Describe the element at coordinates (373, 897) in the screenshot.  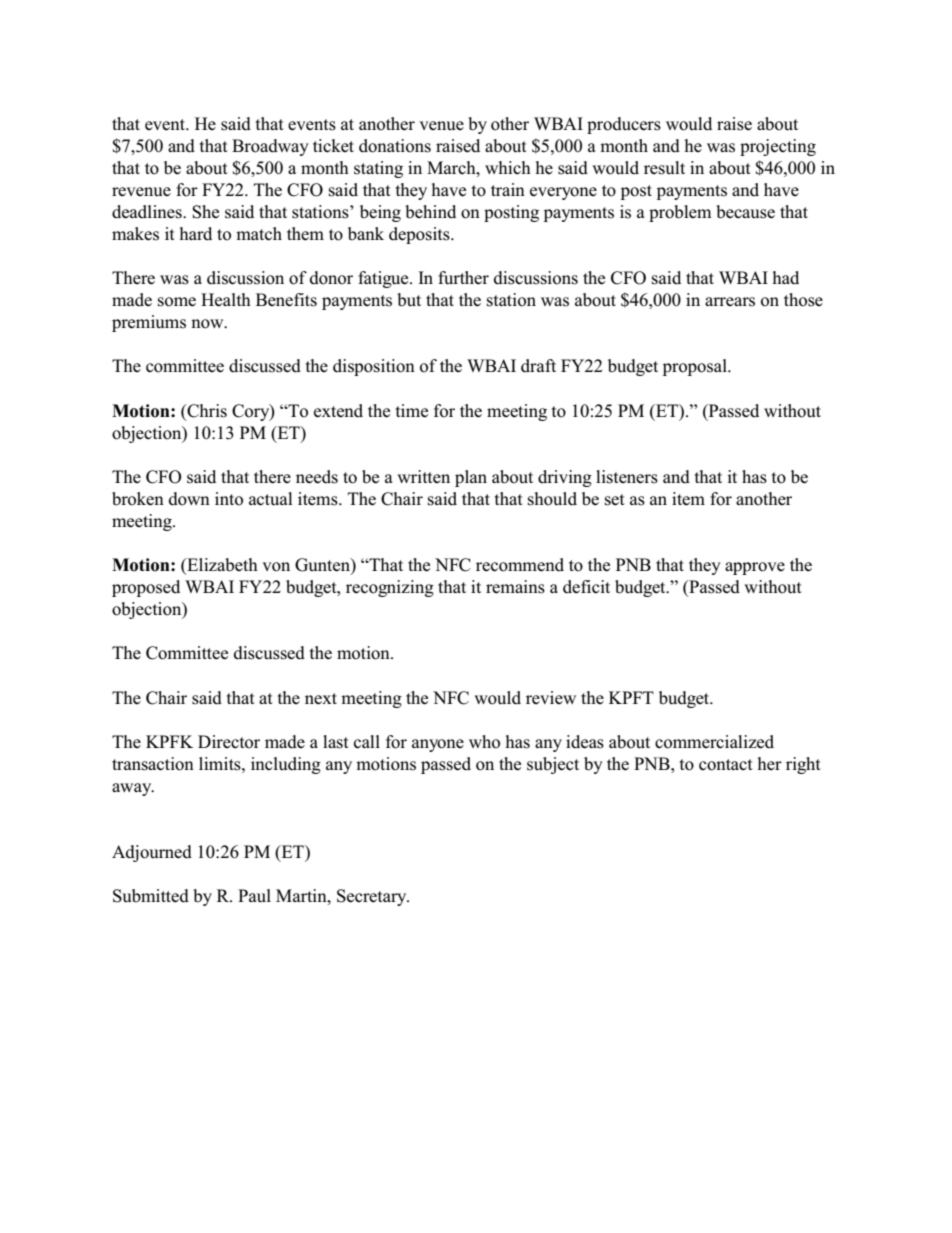
I see `Secretary` at that location.
